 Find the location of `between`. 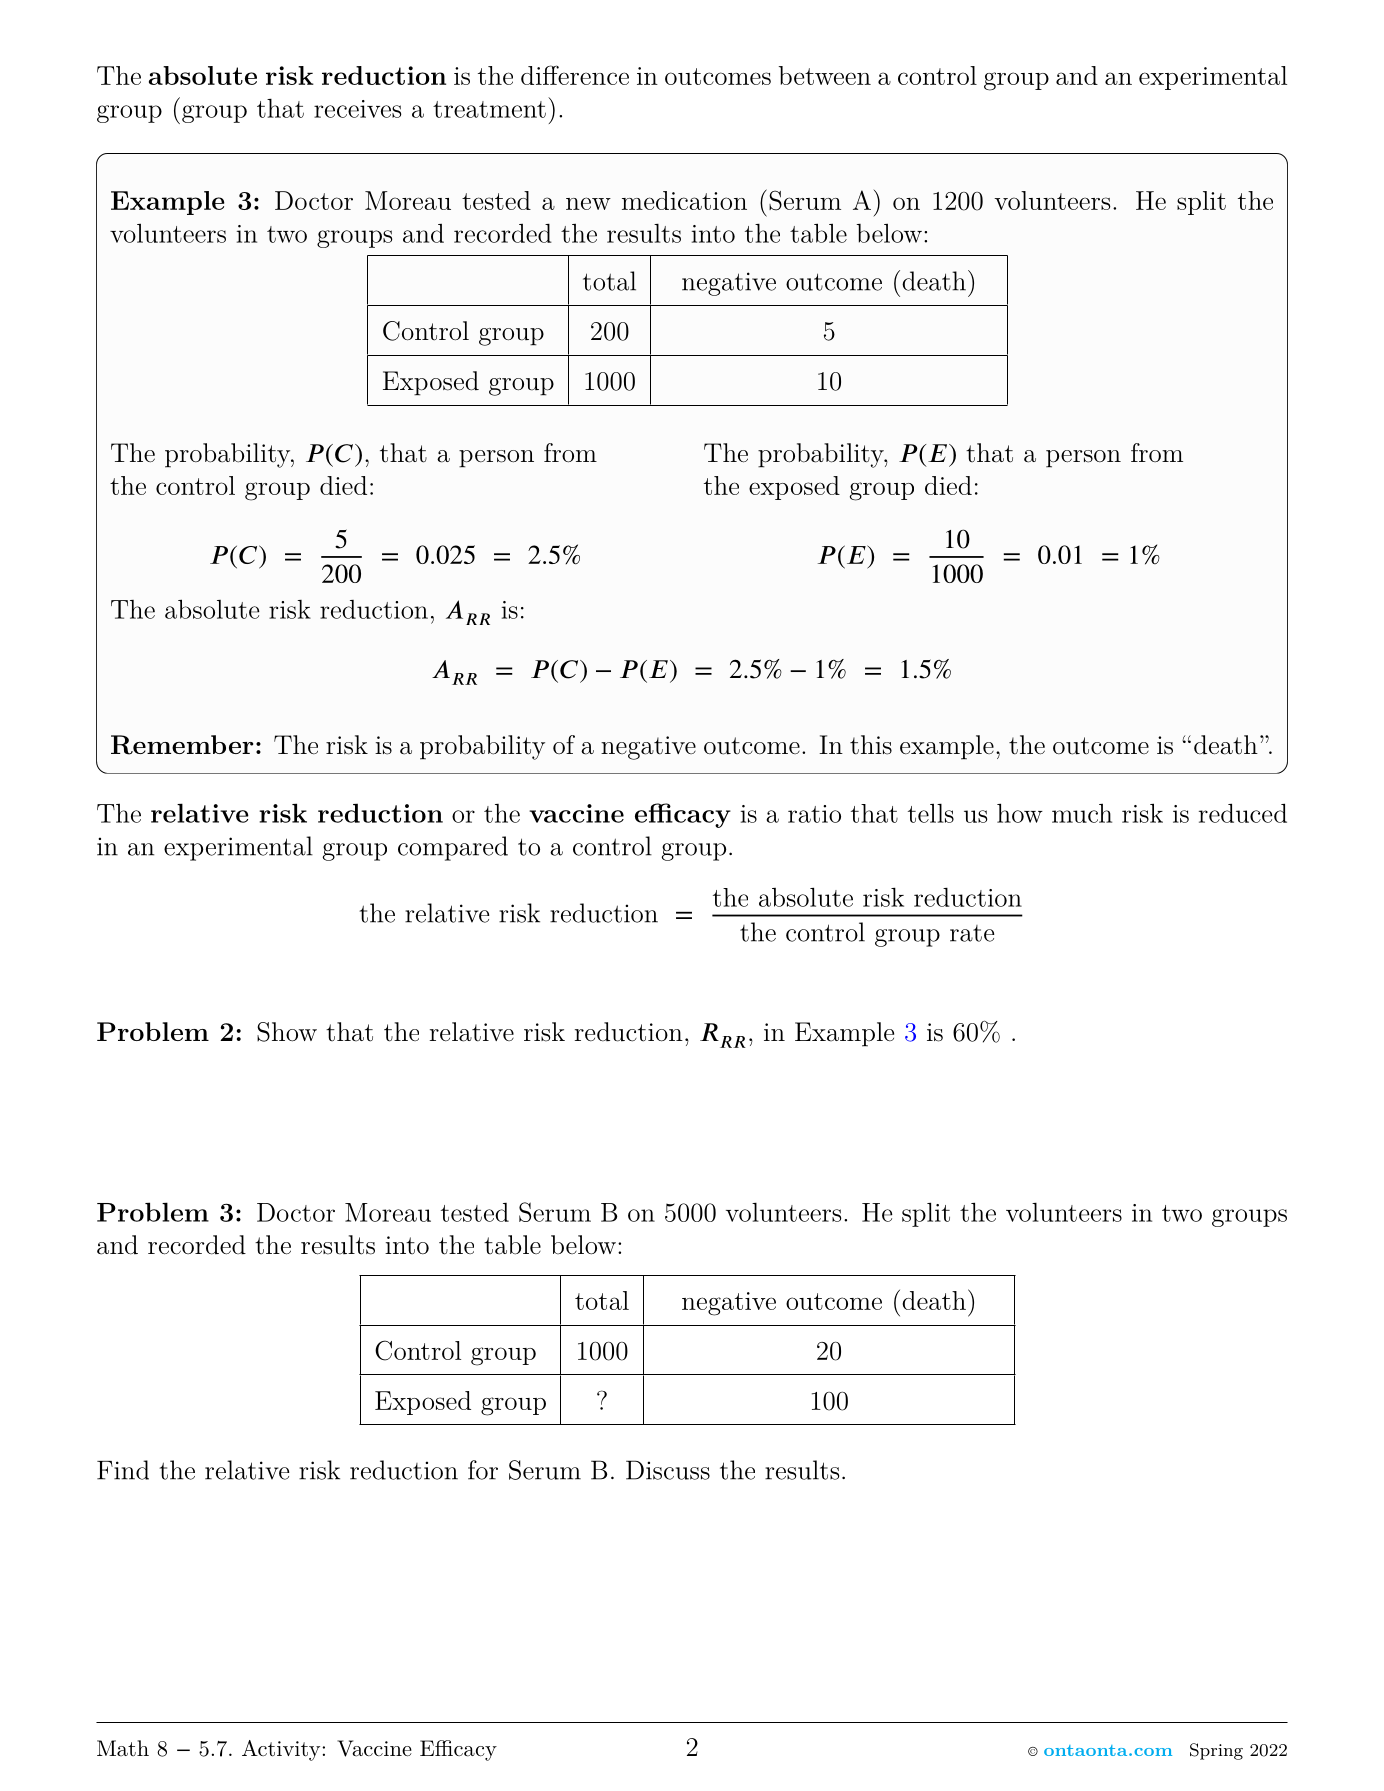

between is located at coordinates (825, 75).
